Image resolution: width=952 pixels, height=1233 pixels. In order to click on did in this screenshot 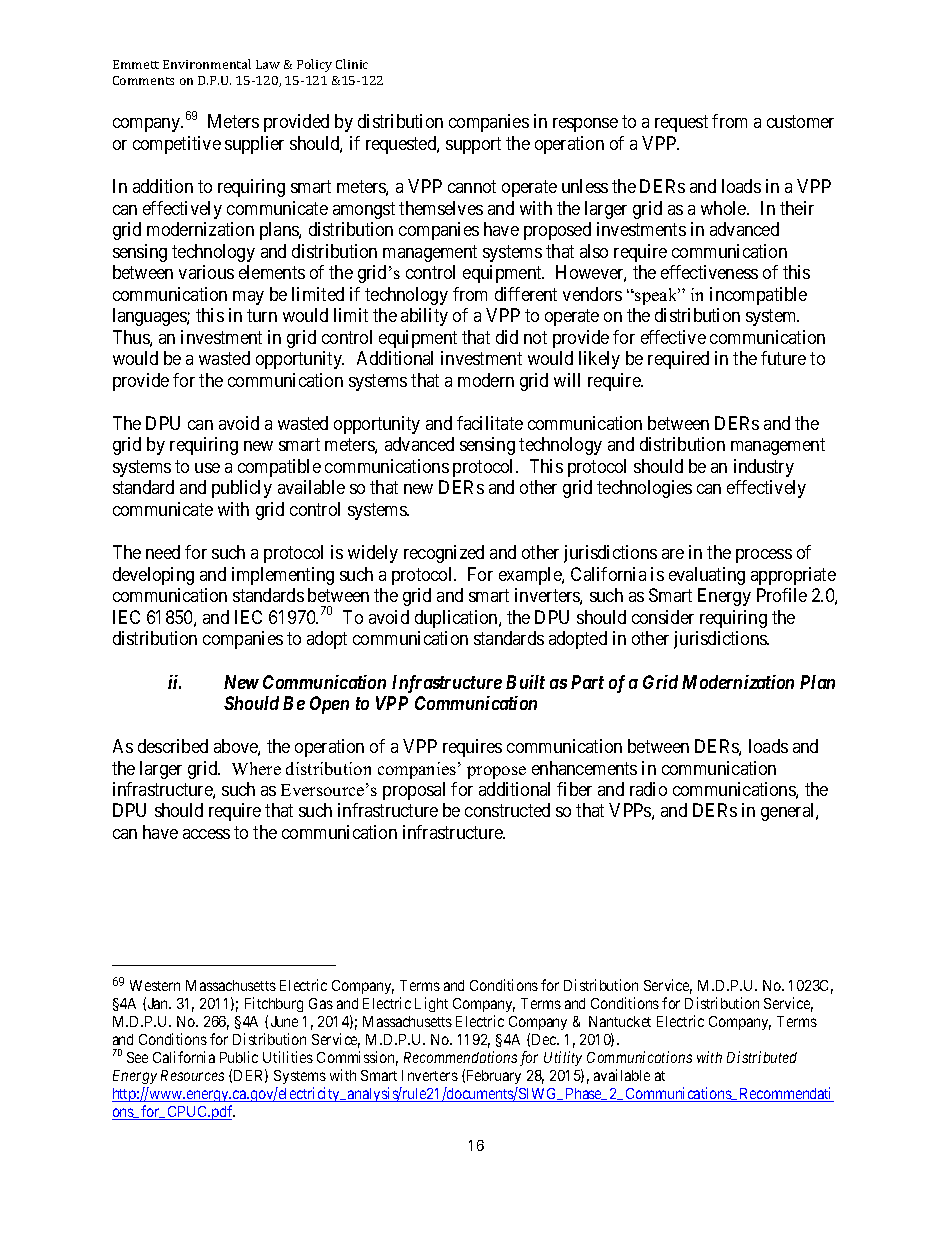, I will do `click(507, 337)`.
